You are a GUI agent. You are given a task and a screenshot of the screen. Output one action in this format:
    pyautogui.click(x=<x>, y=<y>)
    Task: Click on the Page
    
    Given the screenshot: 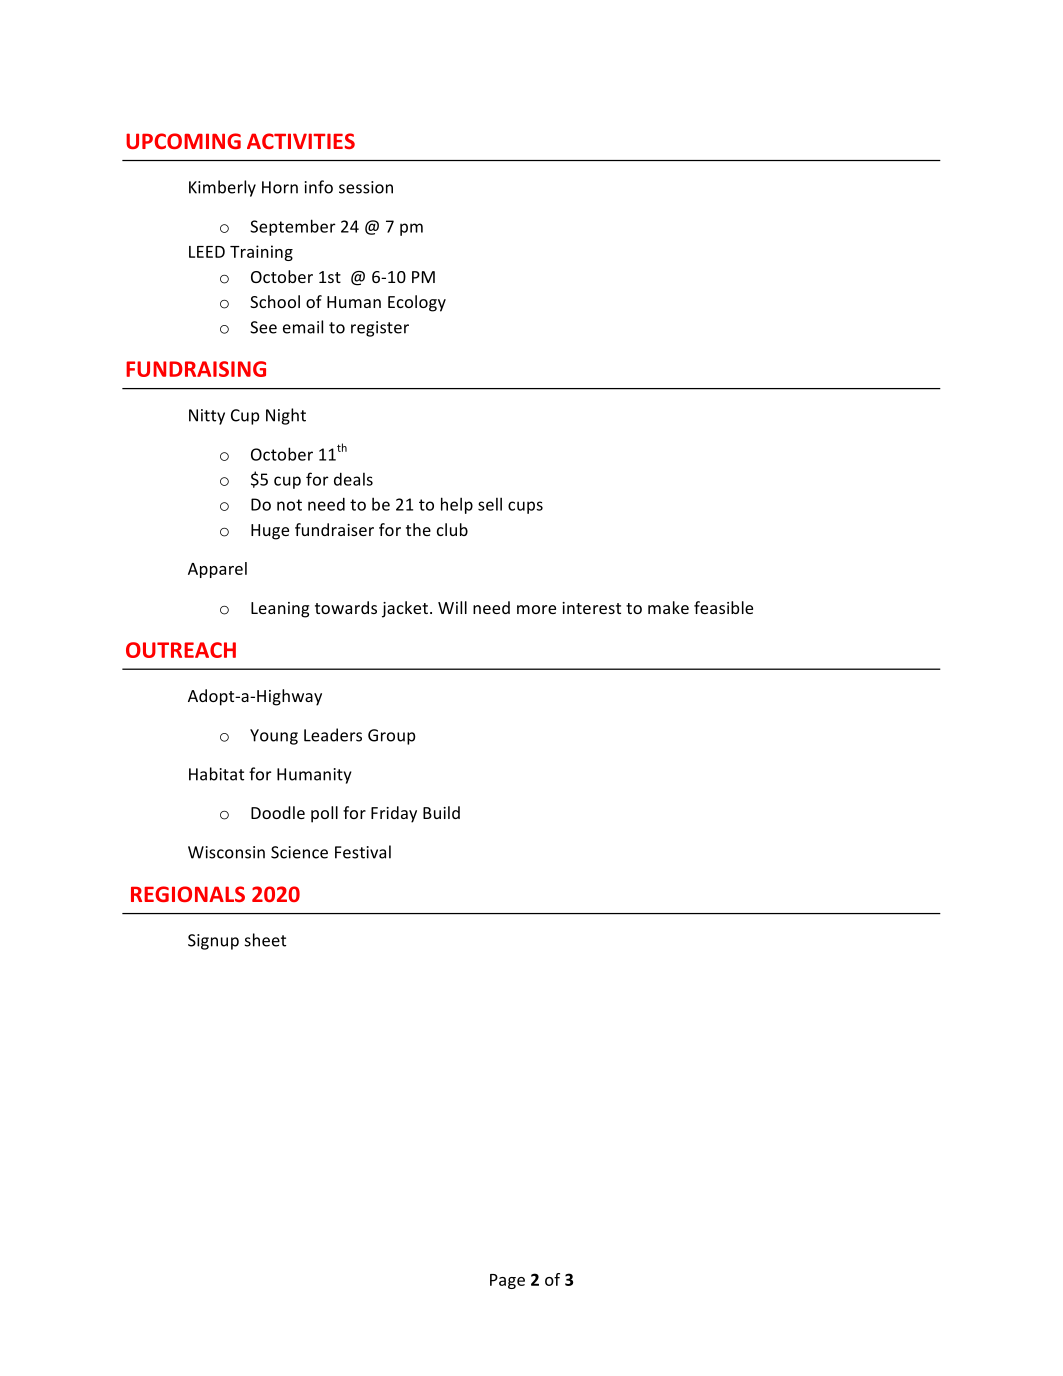 What is the action you would take?
    pyautogui.click(x=507, y=1281)
